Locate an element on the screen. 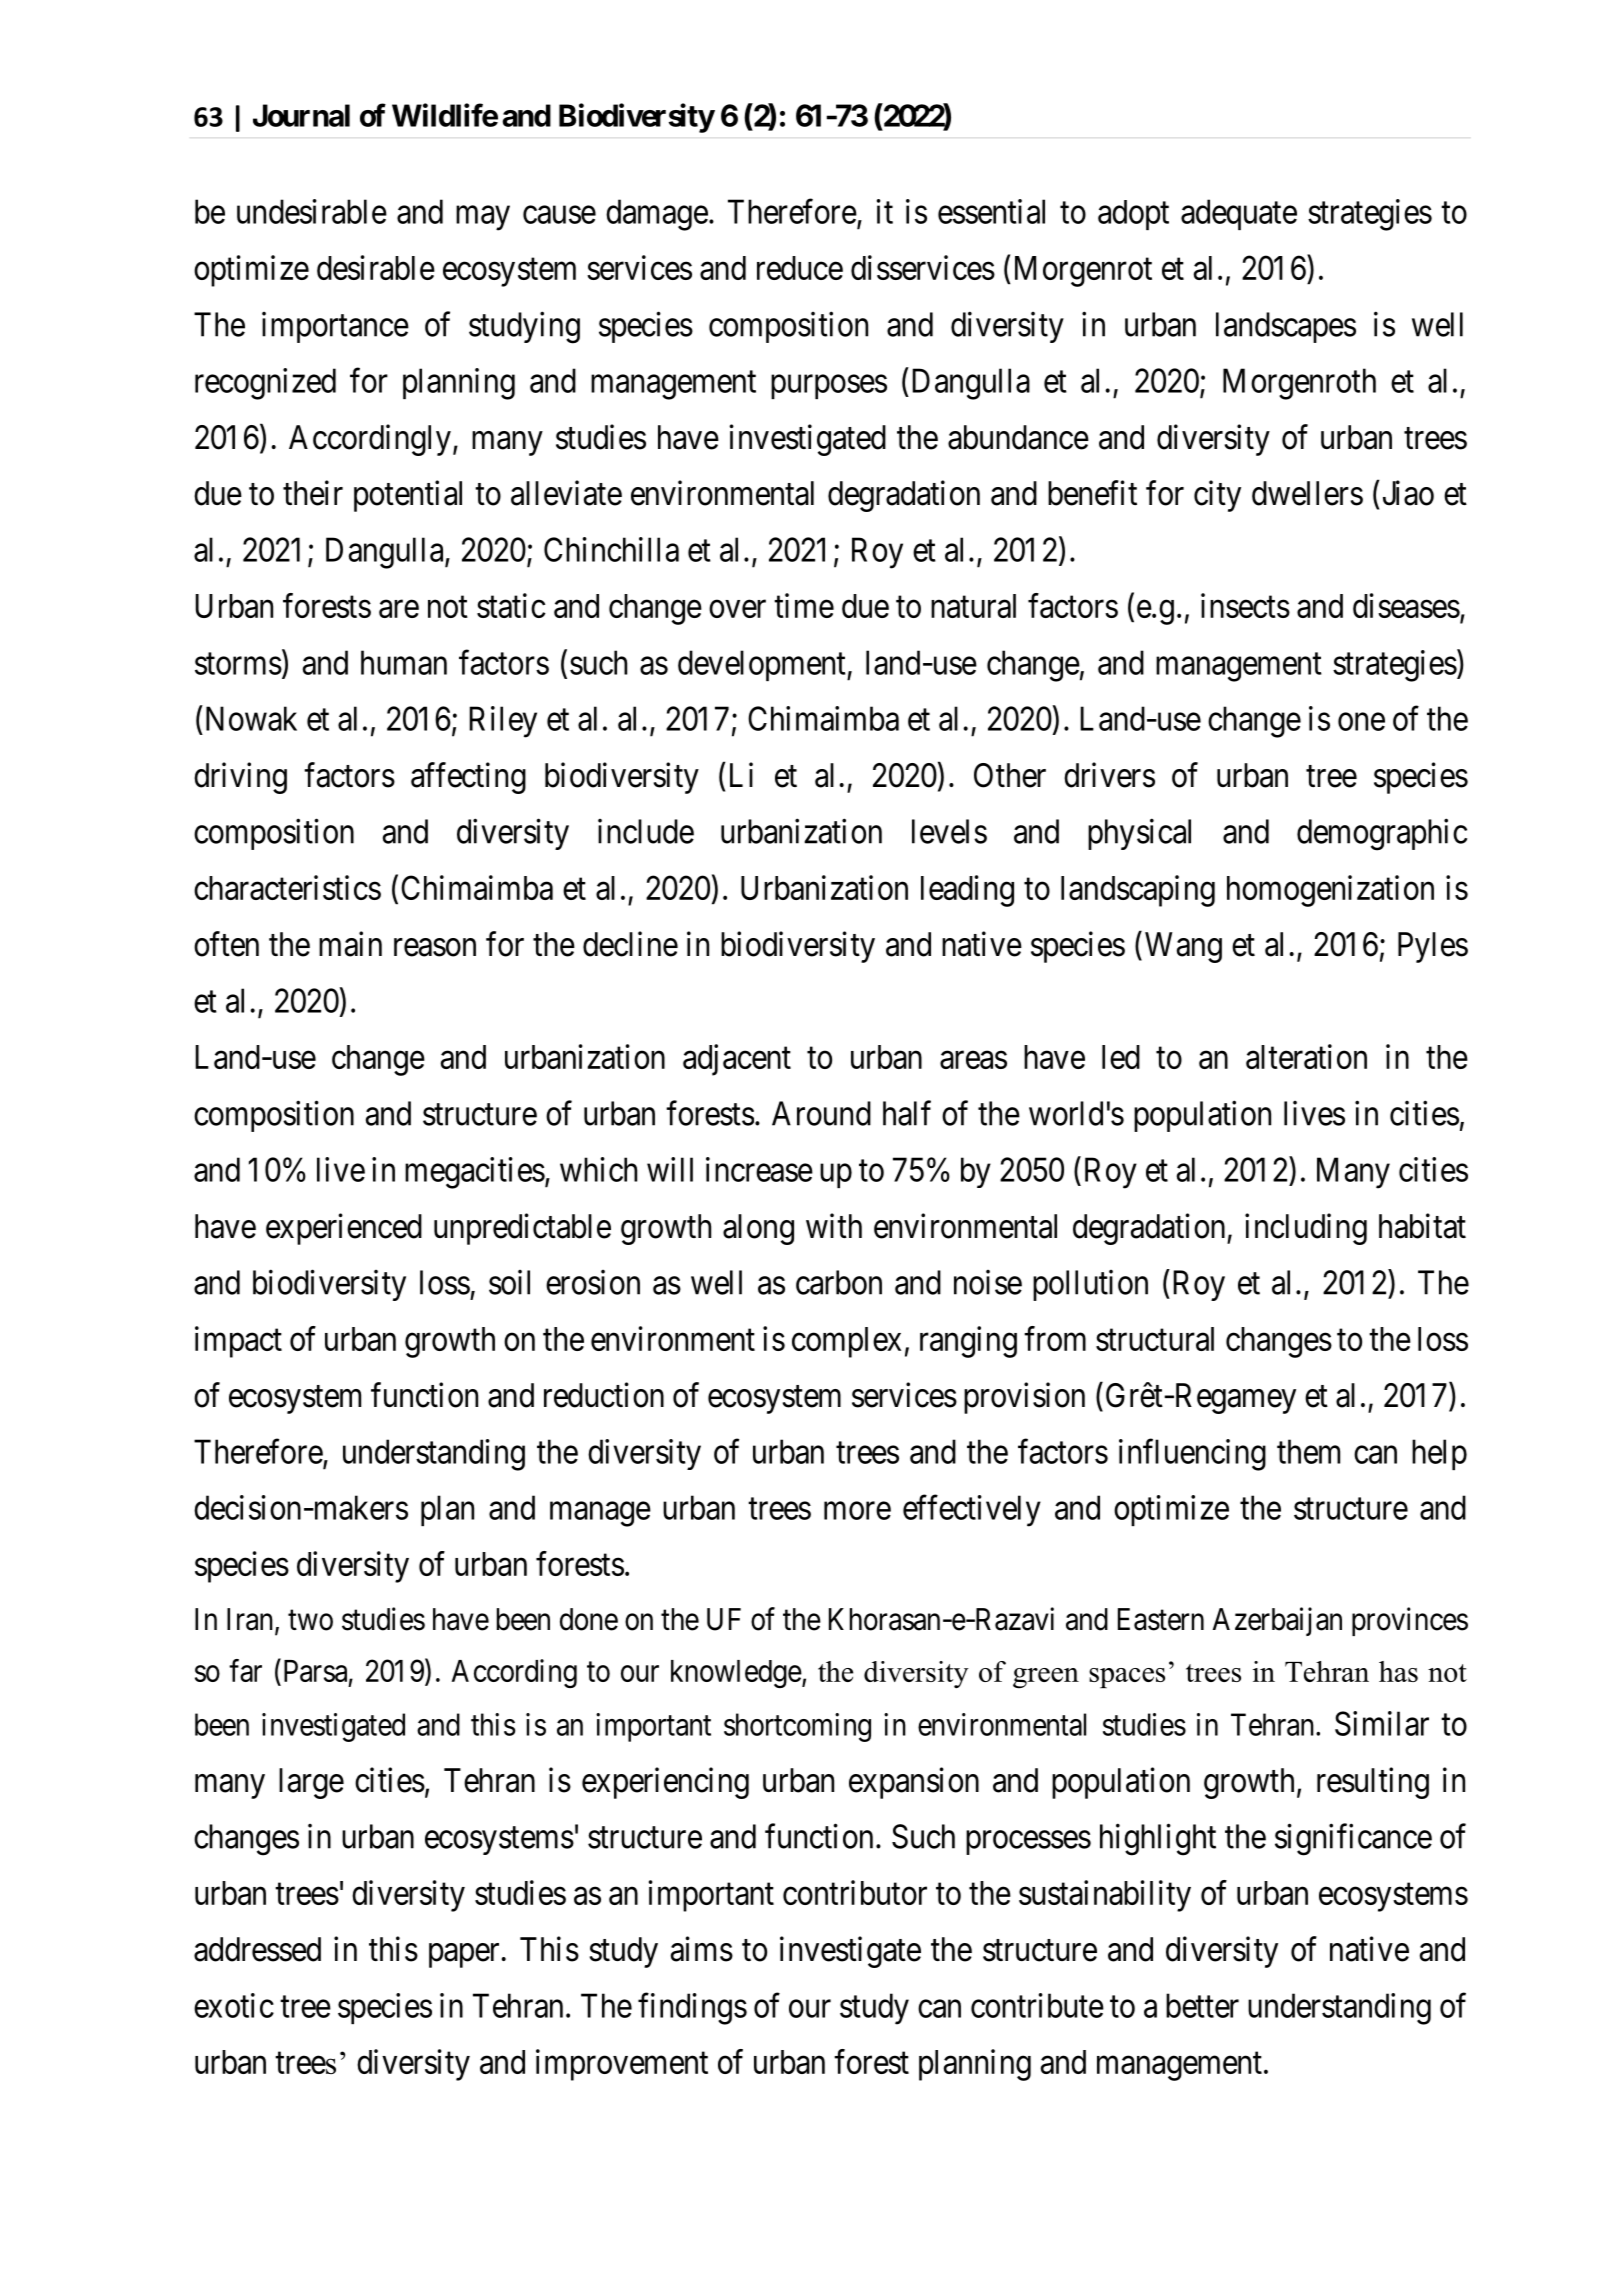 The image size is (1621, 2292). Around is located at coordinates (821, 1113).
